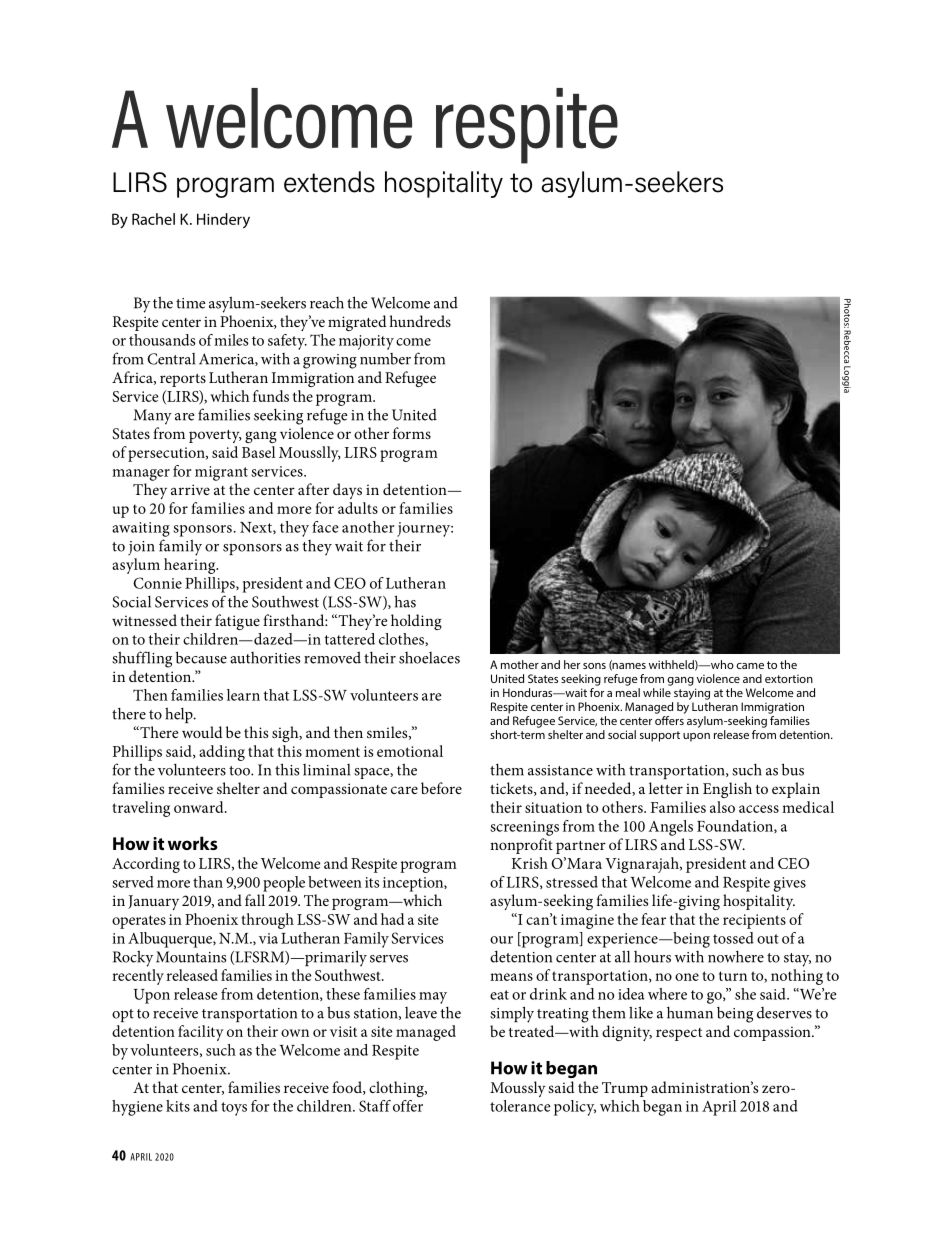  I want to click on works, so click(193, 843).
